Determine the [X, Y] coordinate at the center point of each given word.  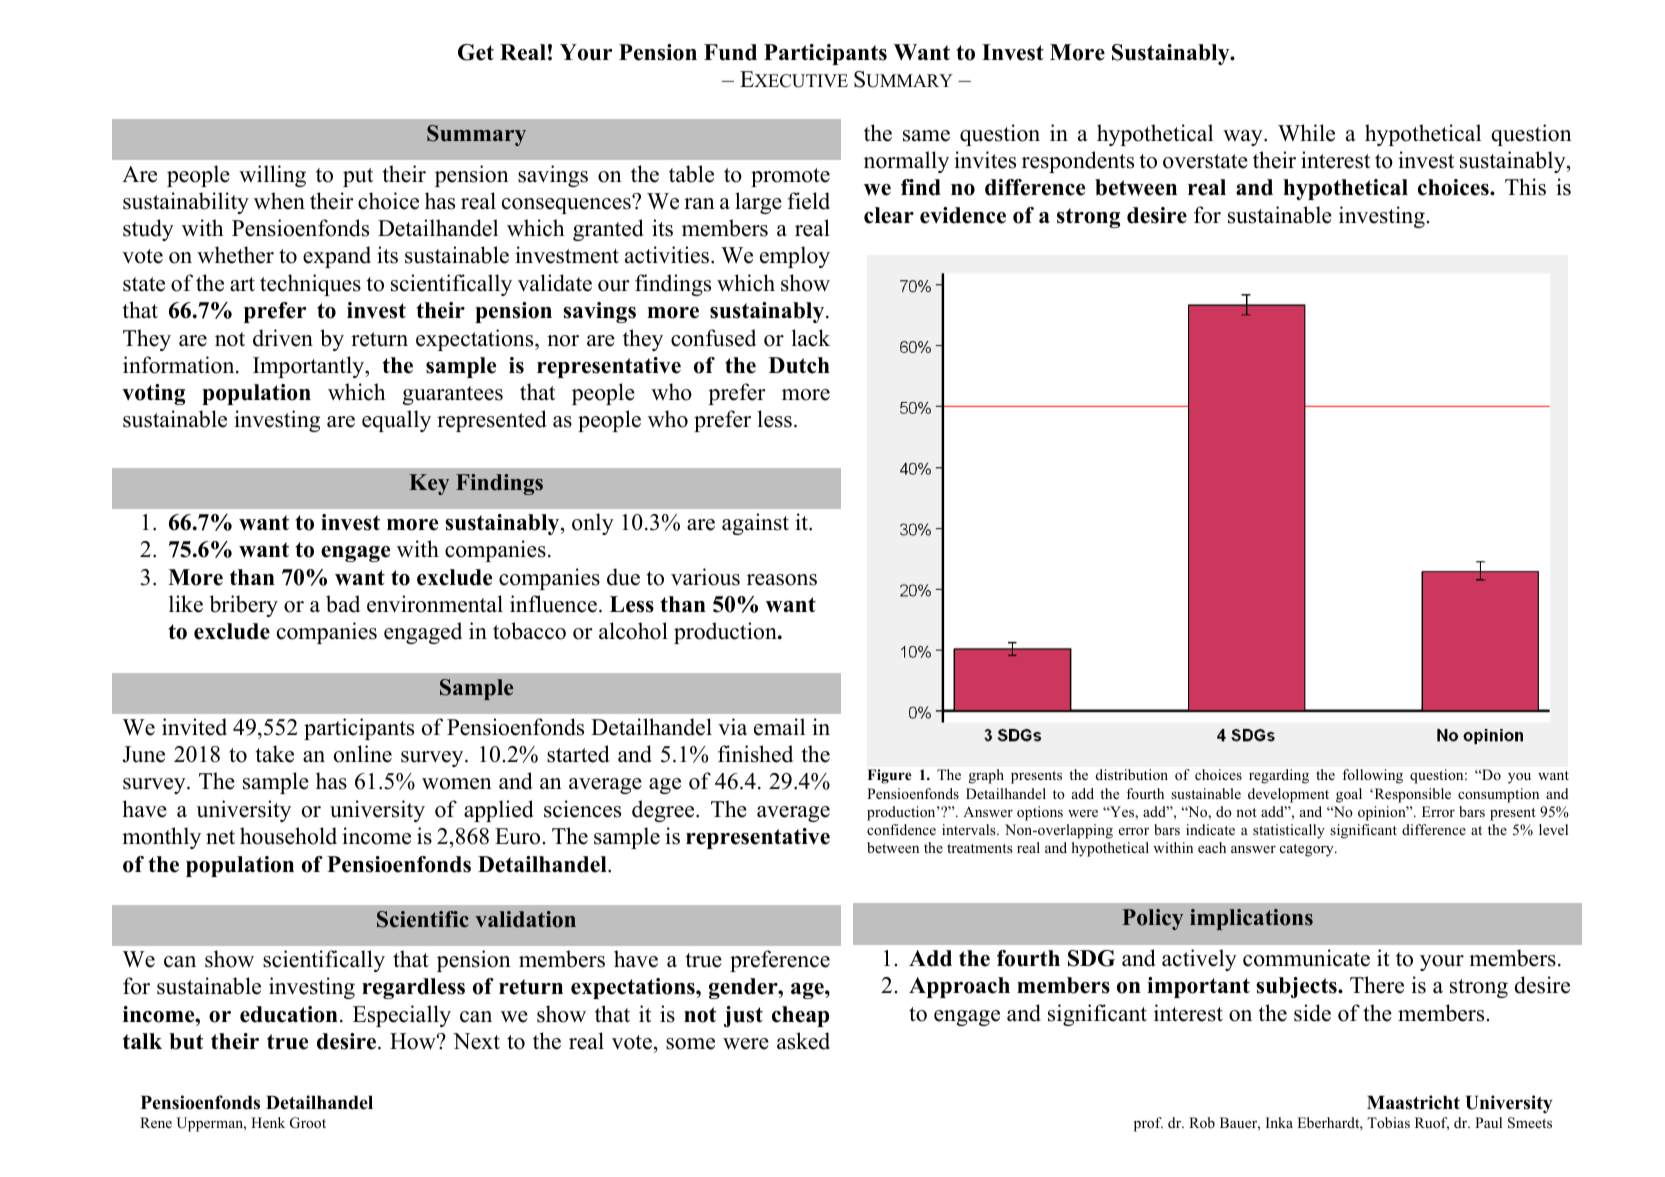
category [1308, 850]
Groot [308, 1123]
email [779, 727]
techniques [310, 285]
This [1525, 187]
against [755, 524]
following [1372, 776]
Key [429, 484]
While [1306, 133]
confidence [901, 829]
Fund [730, 52]
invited [194, 727]
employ [795, 257]
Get [476, 52]
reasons [782, 580]
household [288, 836]
